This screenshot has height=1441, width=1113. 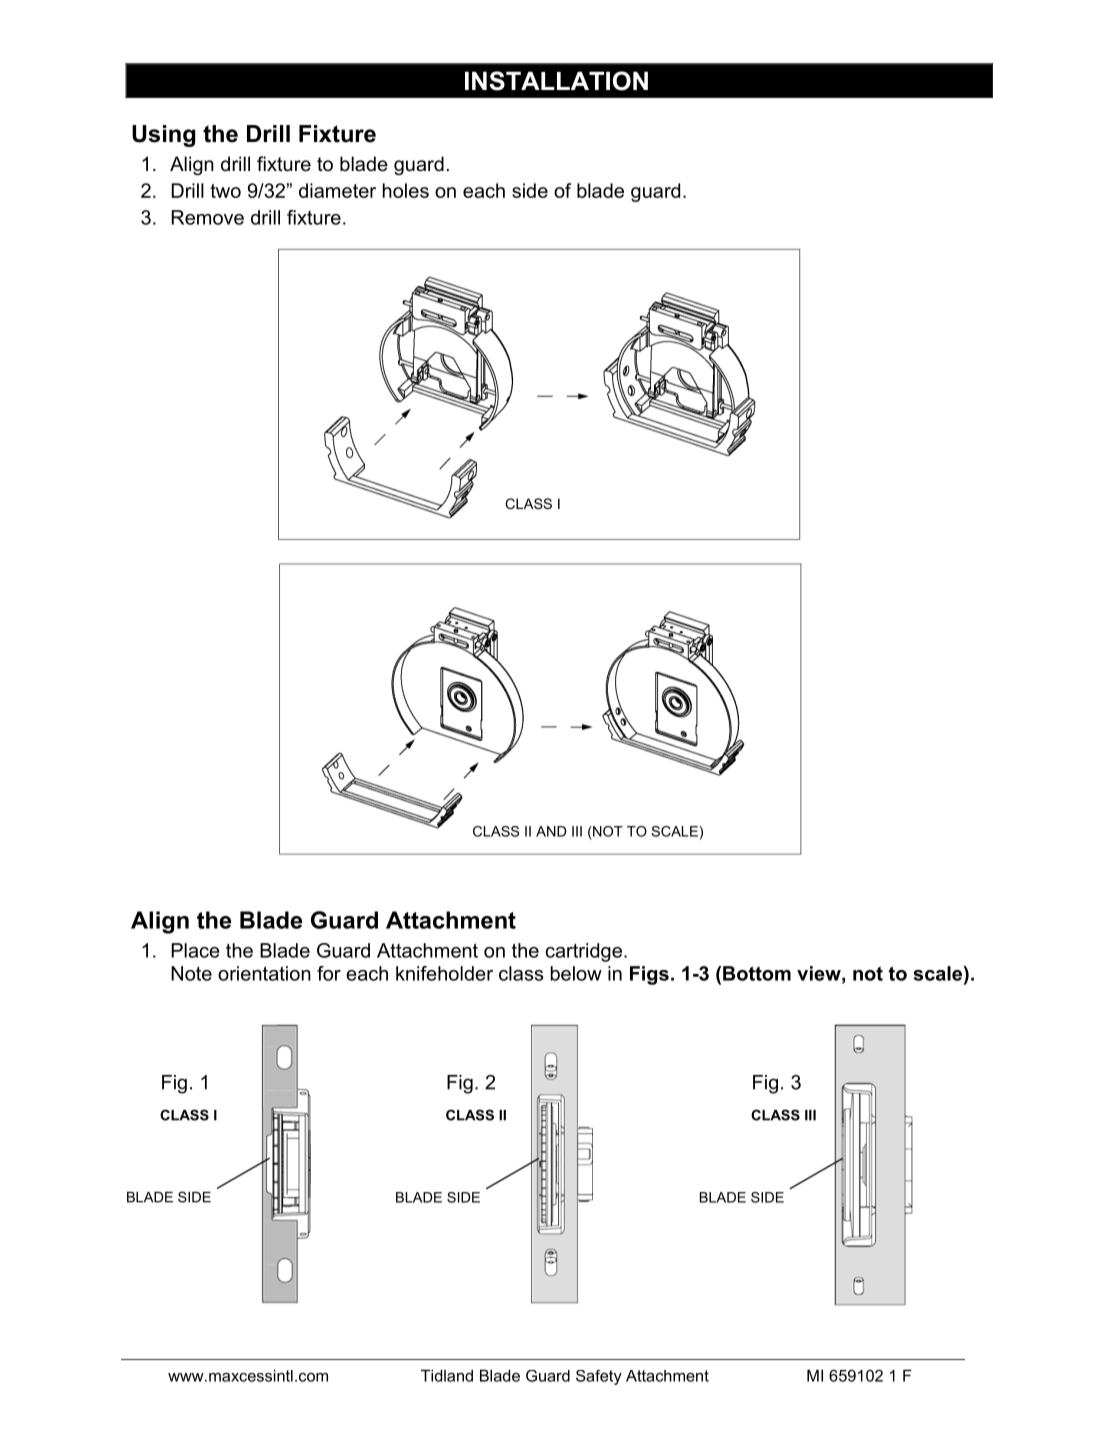 What do you see at coordinates (576, 973) in the screenshot?
I see `below` at bounding box center [576, 973].
